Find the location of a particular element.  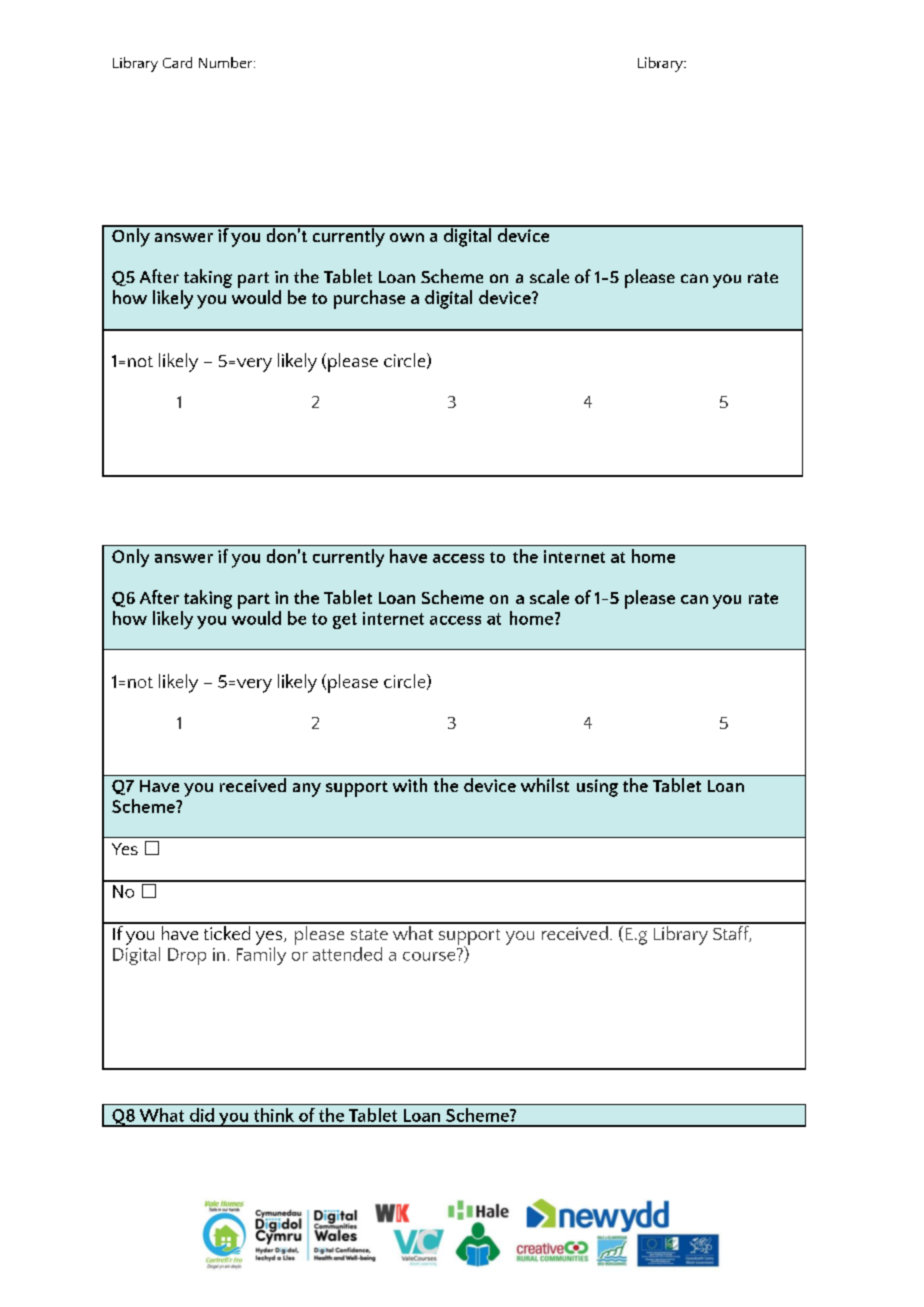

Card is located at coordinates (177, 62).
